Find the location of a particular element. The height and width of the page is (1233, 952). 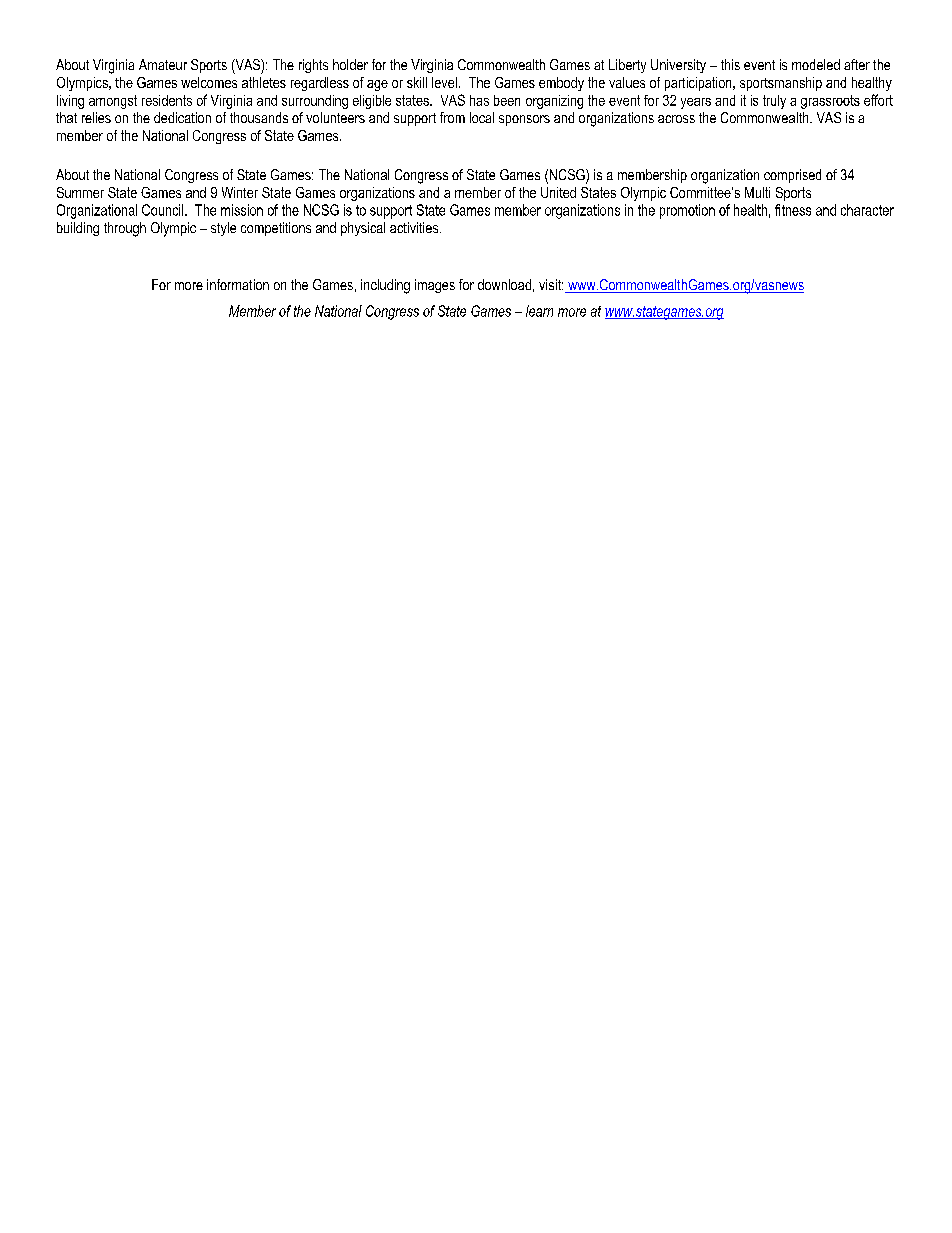

dedication is located at coordinates (182, 117).
